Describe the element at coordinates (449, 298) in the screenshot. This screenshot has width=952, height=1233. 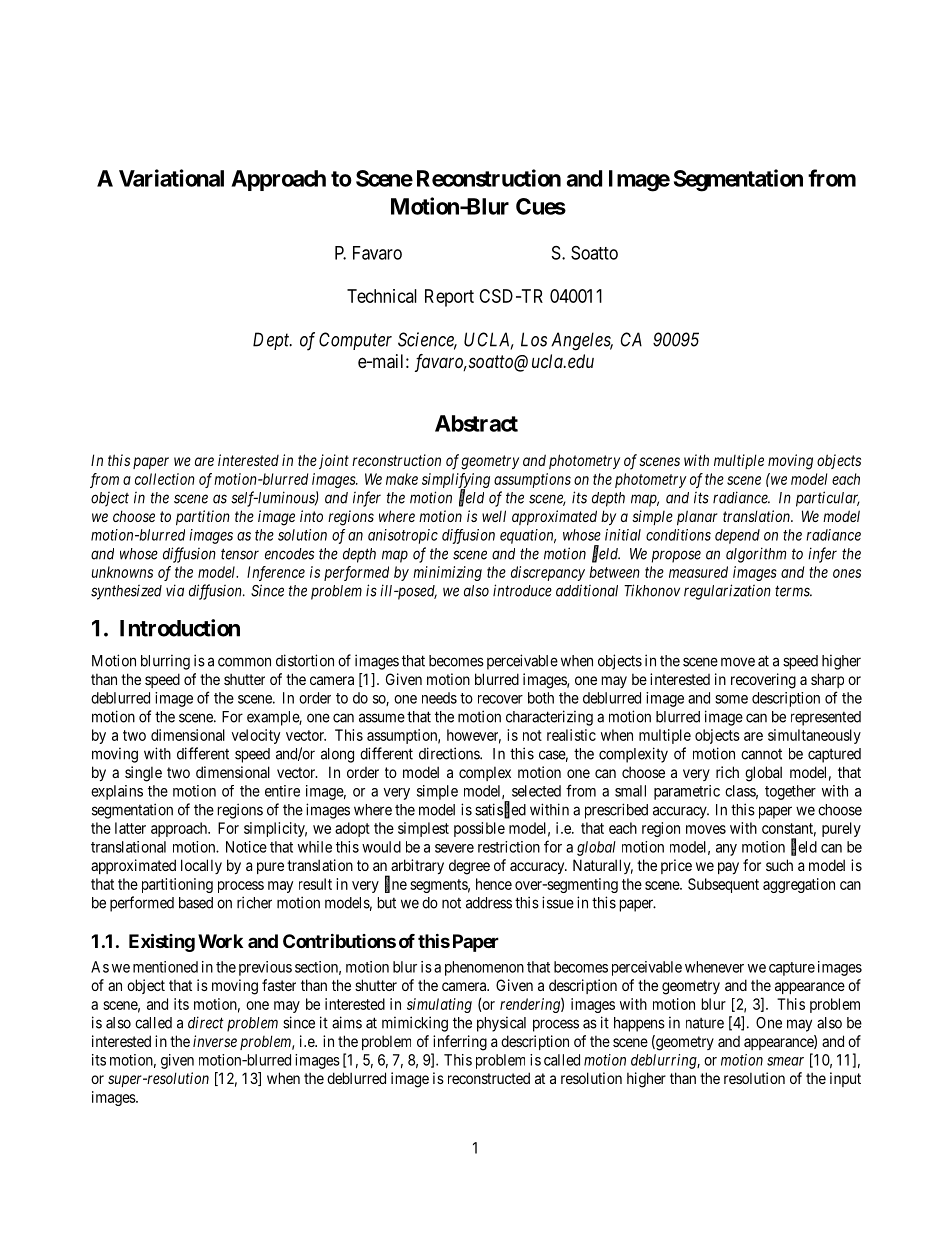
I see `Report` at that location.
